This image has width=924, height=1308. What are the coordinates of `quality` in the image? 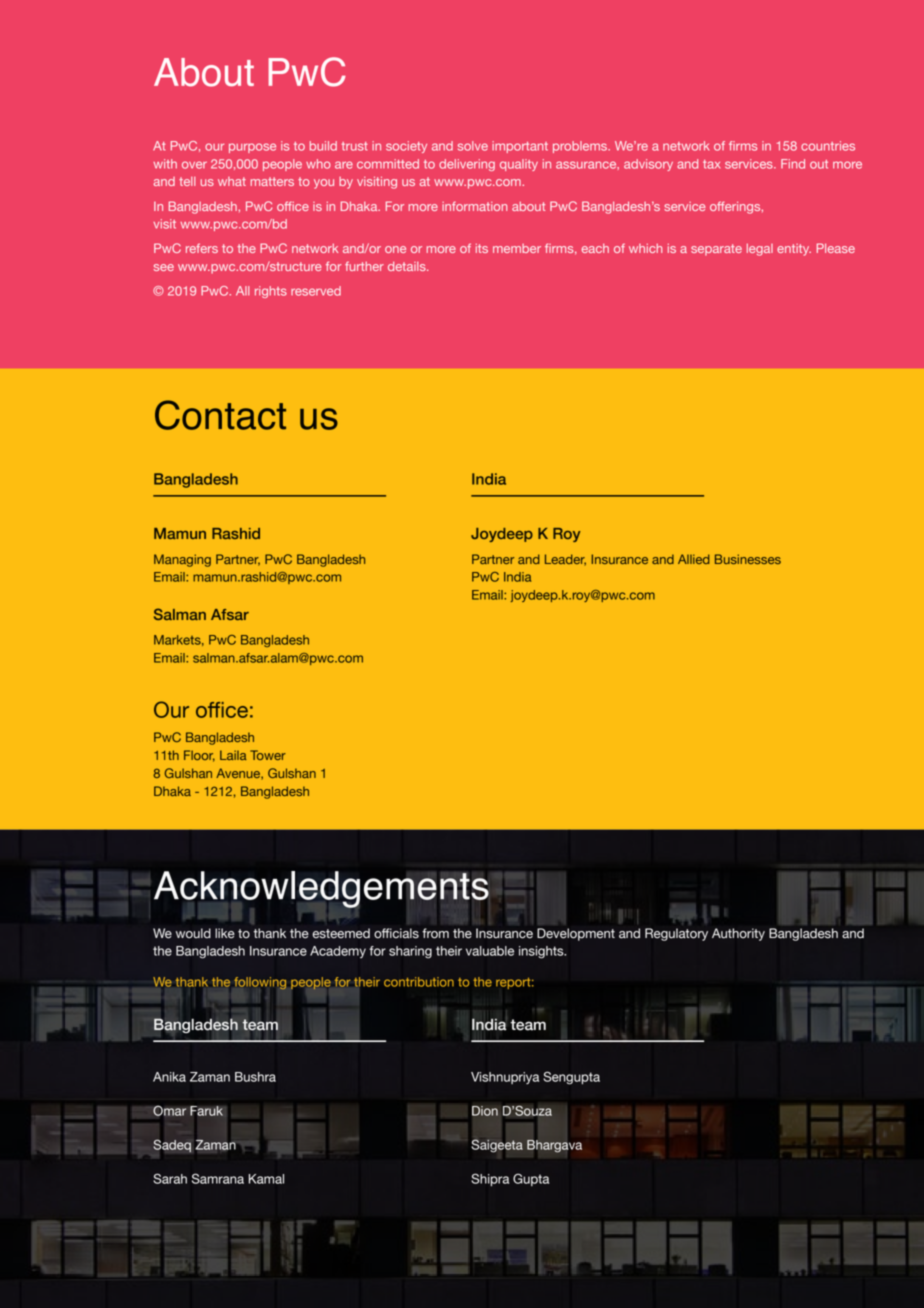 It's located at (519, 165).
